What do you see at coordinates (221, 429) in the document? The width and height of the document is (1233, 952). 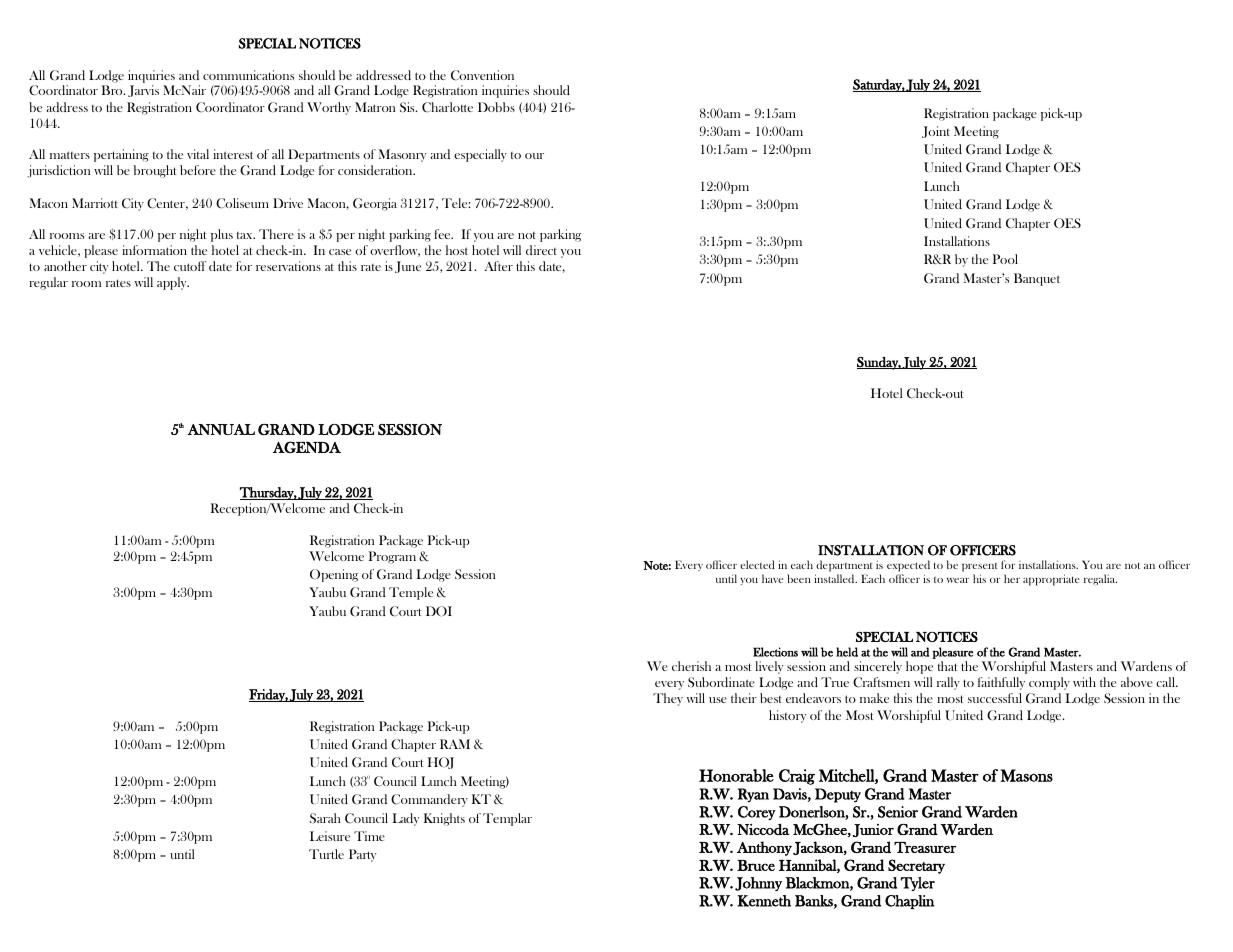 I see `ANNUAL` at bounding box center [221, 429].
